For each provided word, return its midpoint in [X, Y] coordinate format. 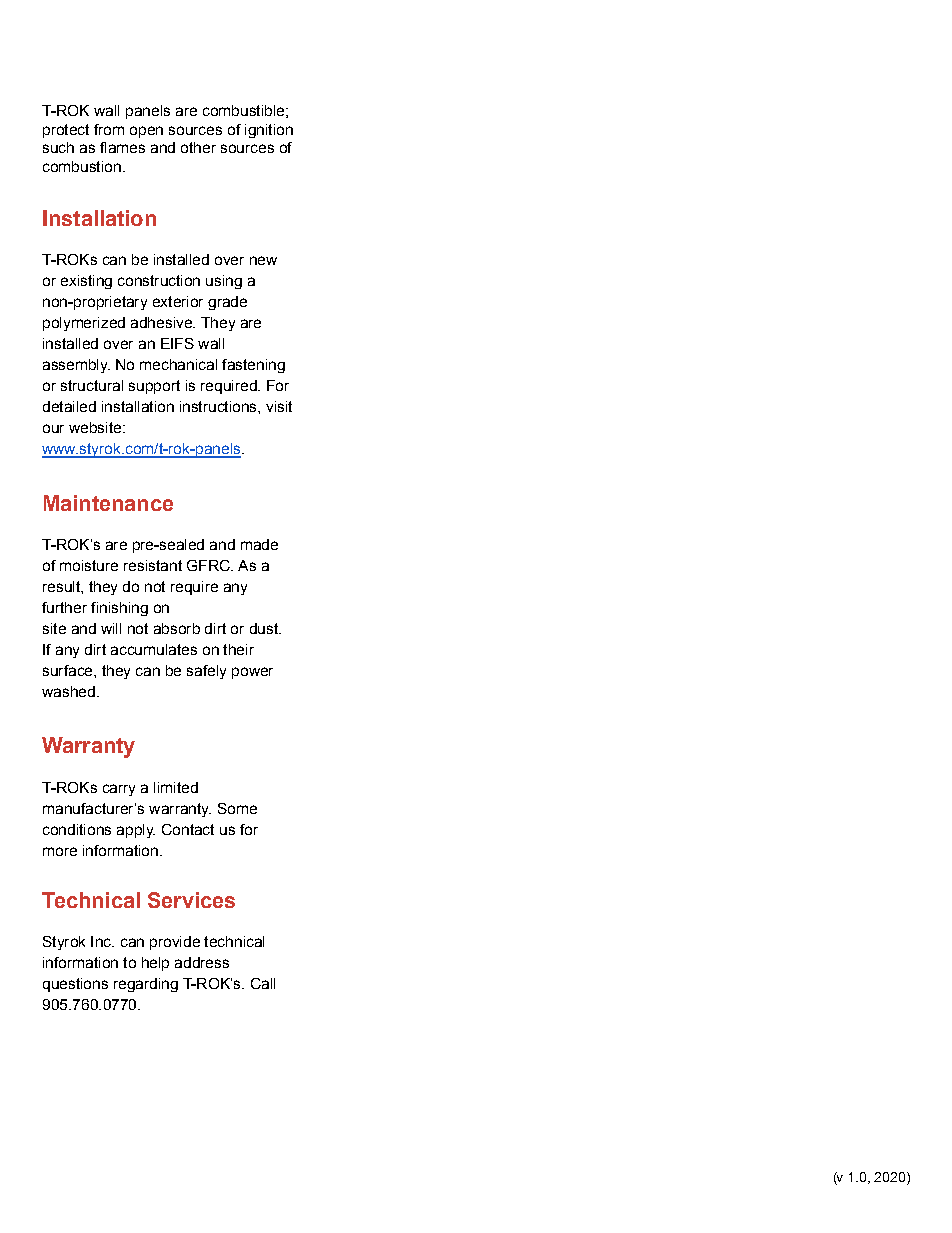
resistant [153, 565]
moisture [89, 565]
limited [176, 787]
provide [175, 943]
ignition [269, 131]
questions [75, 985]
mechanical [178, 364]
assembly [76, 366]
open [146, 132]
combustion [82, 166]
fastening [253, 366]
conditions [77, 829]
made [259, 544]
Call [263, 983]
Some [237, 808]
